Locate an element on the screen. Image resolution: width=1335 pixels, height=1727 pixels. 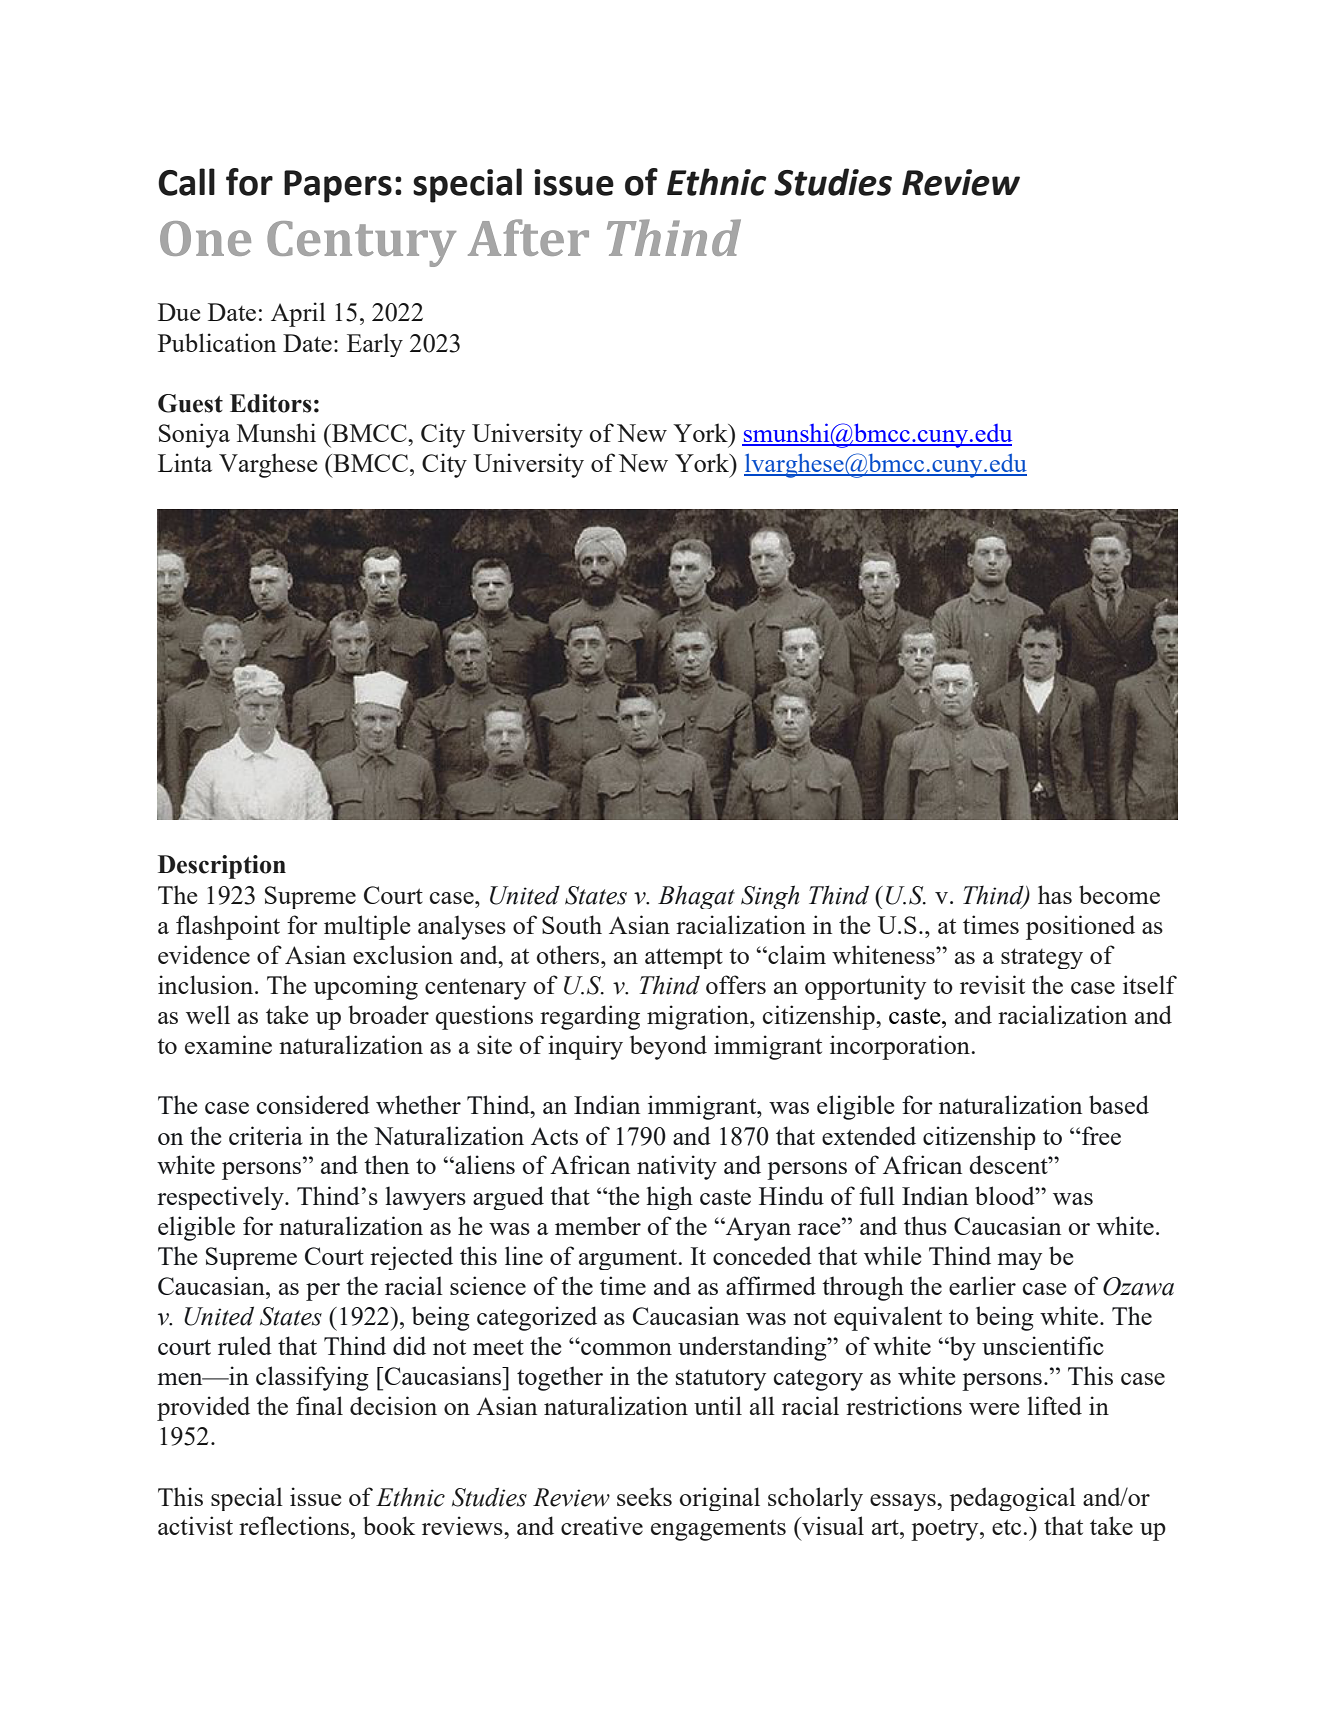
nativity is located at coordinates (677, 1167).
